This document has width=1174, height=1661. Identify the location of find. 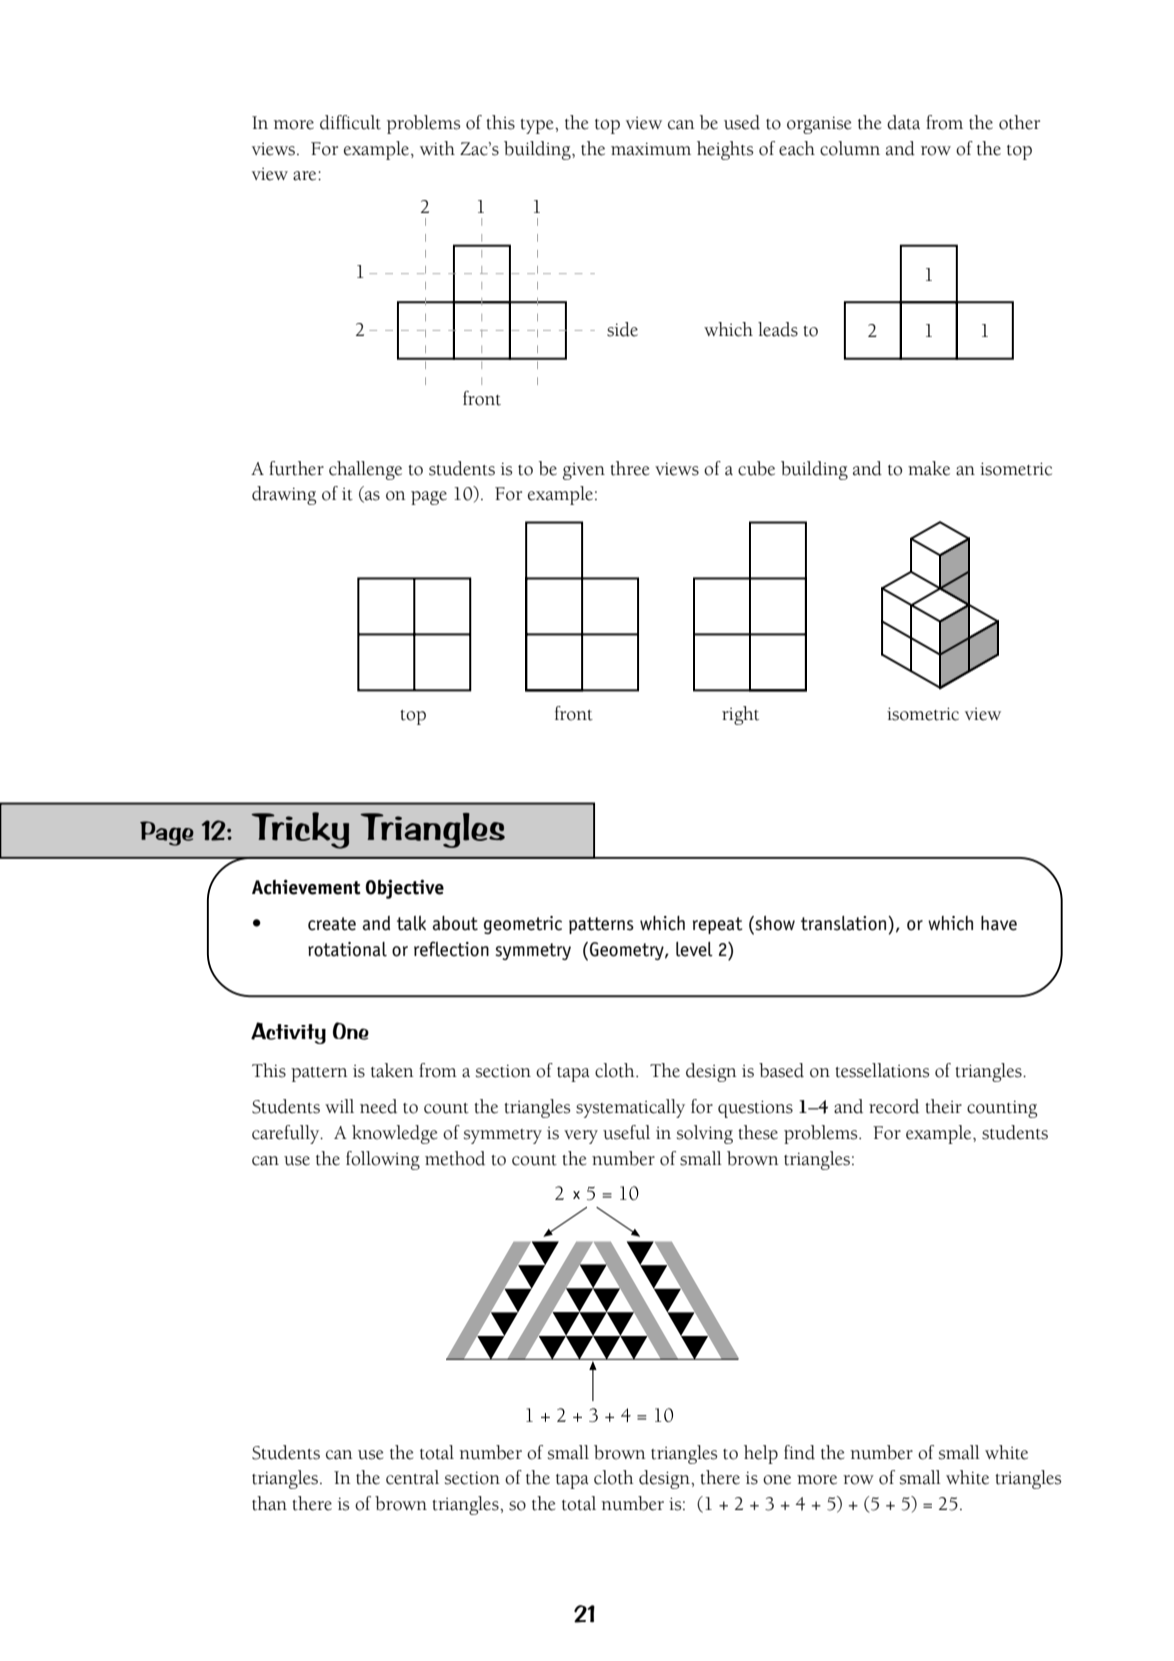
(799, 1452).
